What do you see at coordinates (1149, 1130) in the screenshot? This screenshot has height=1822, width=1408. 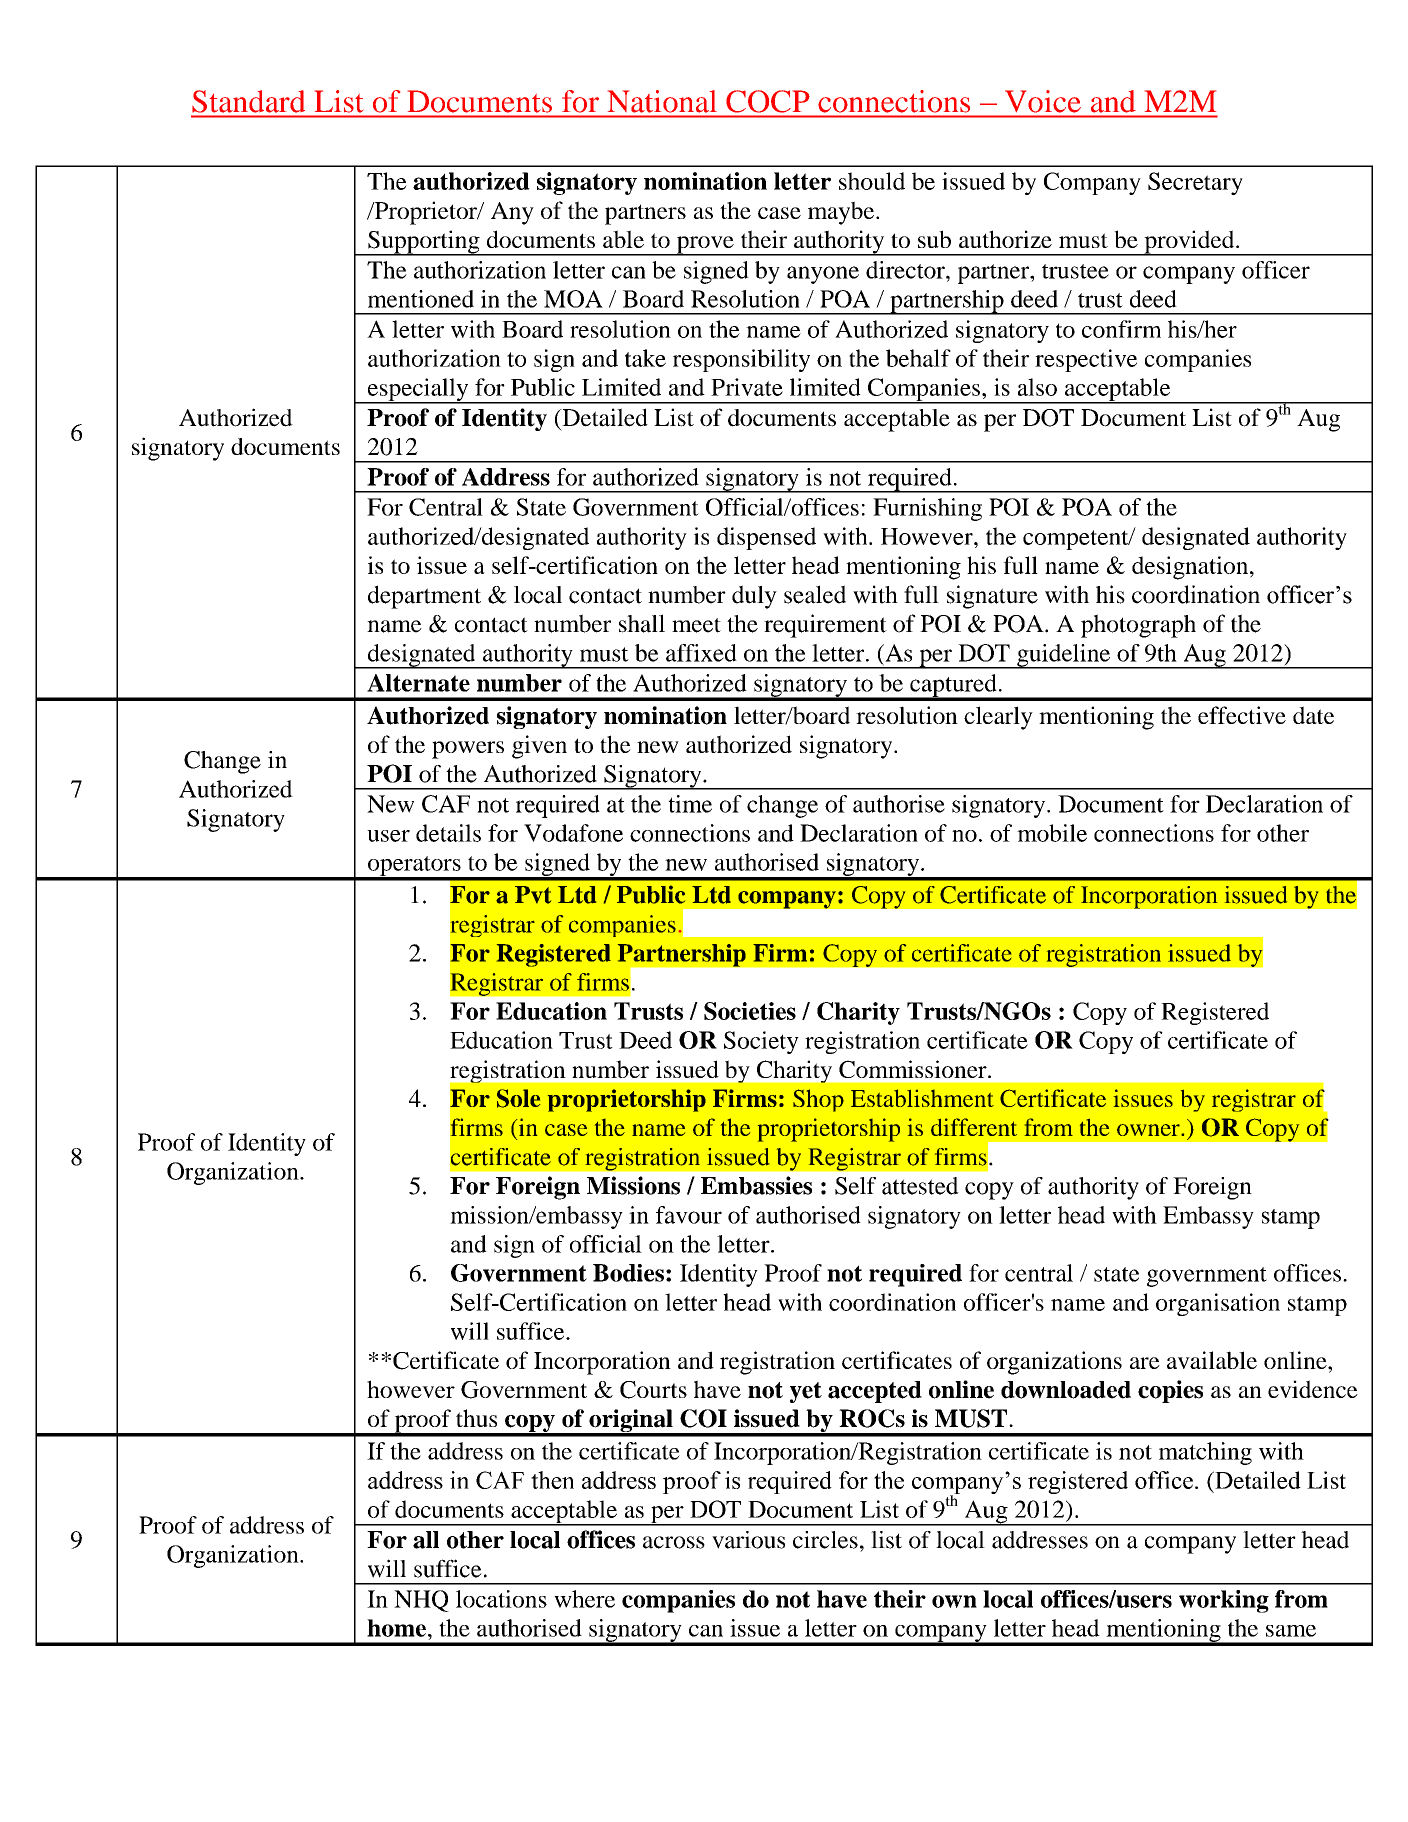 I see `owner` at bounding box center [1149, 1130].
